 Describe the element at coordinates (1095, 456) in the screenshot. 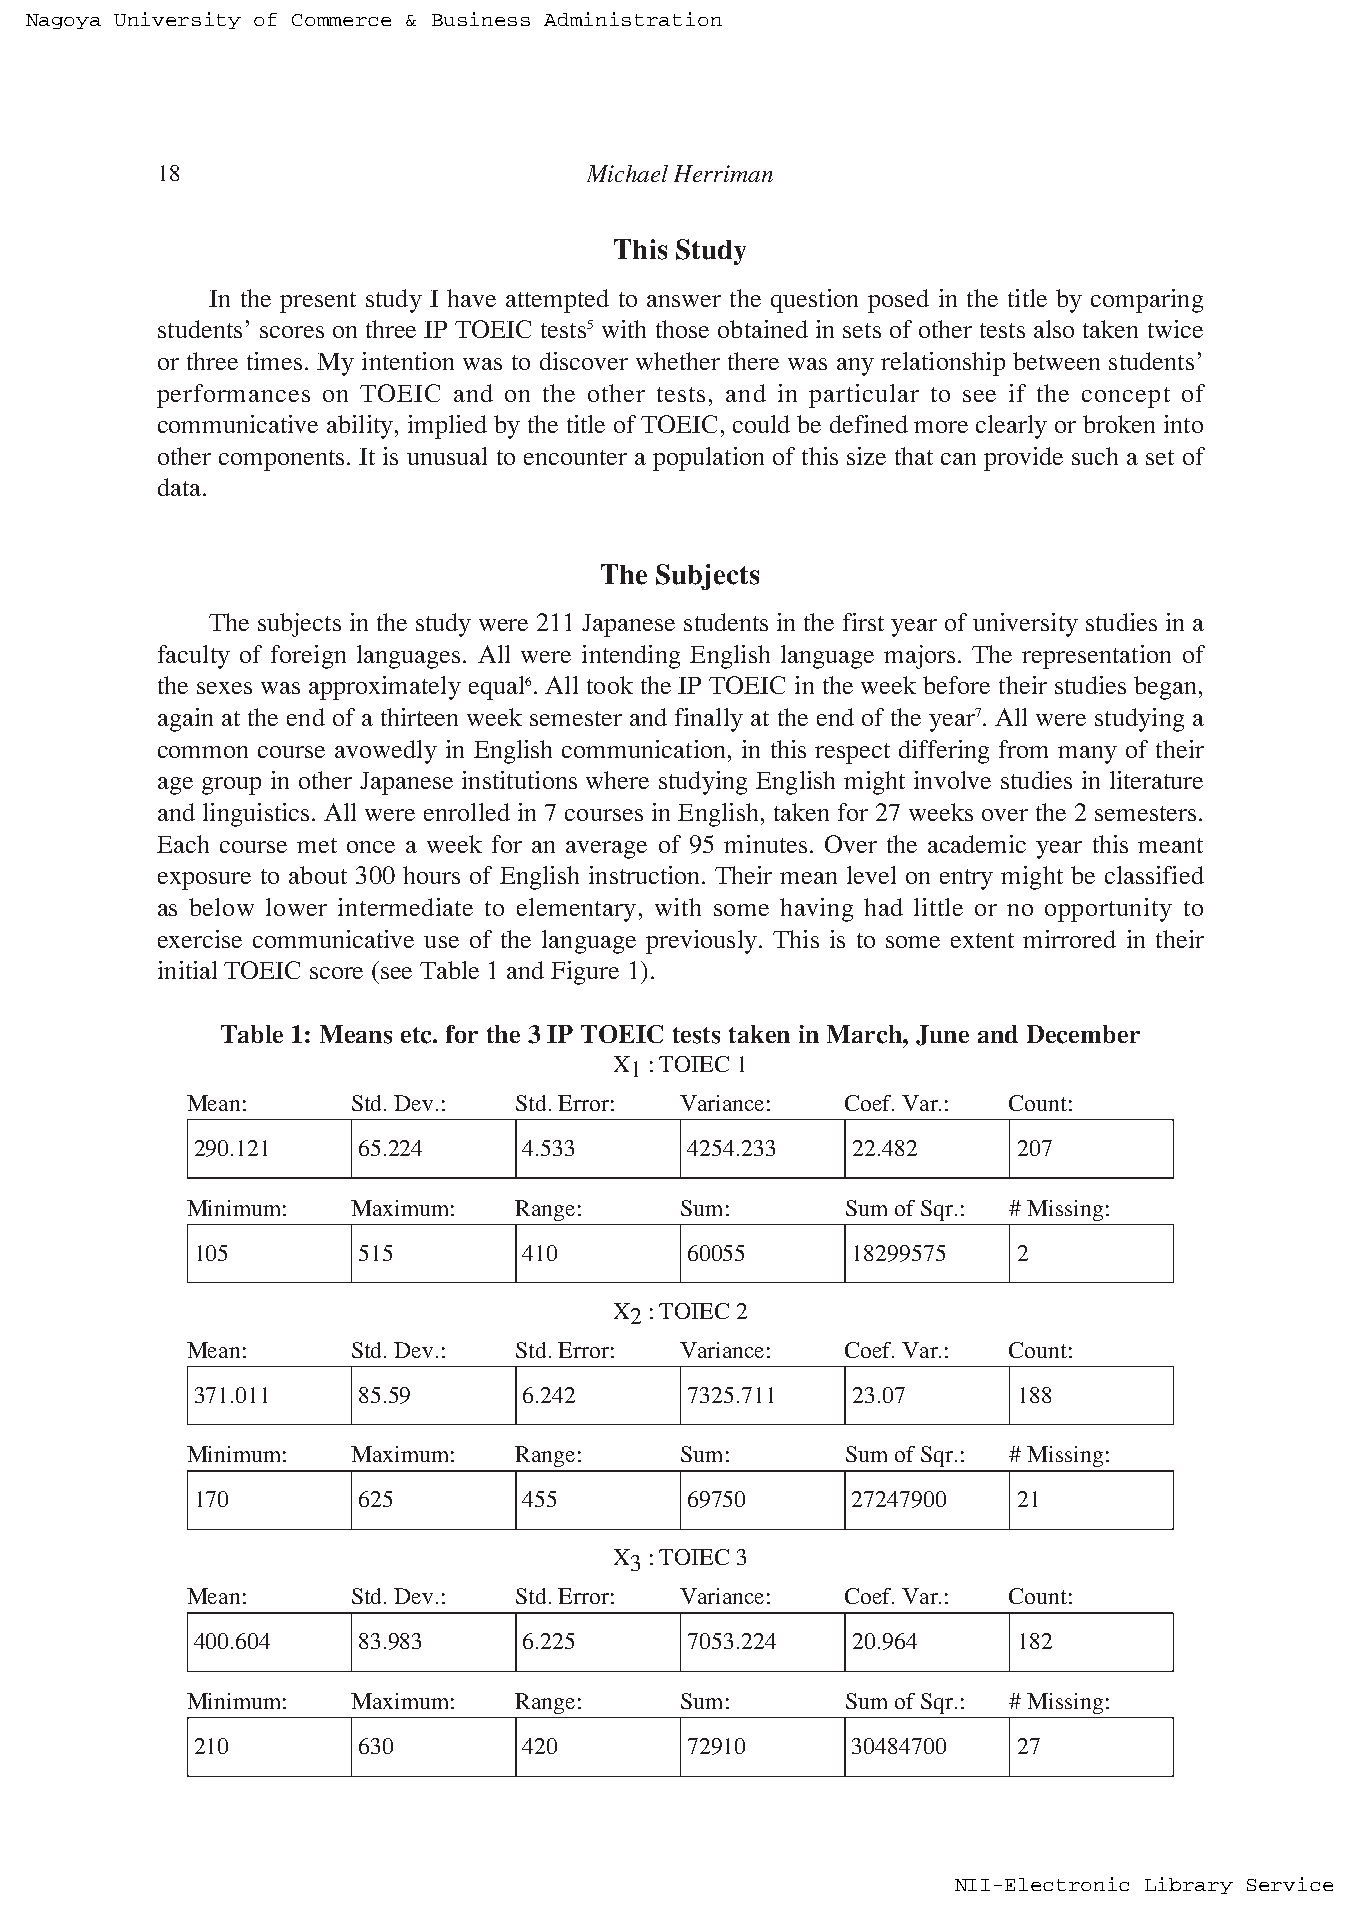

I see `such` at that location.
